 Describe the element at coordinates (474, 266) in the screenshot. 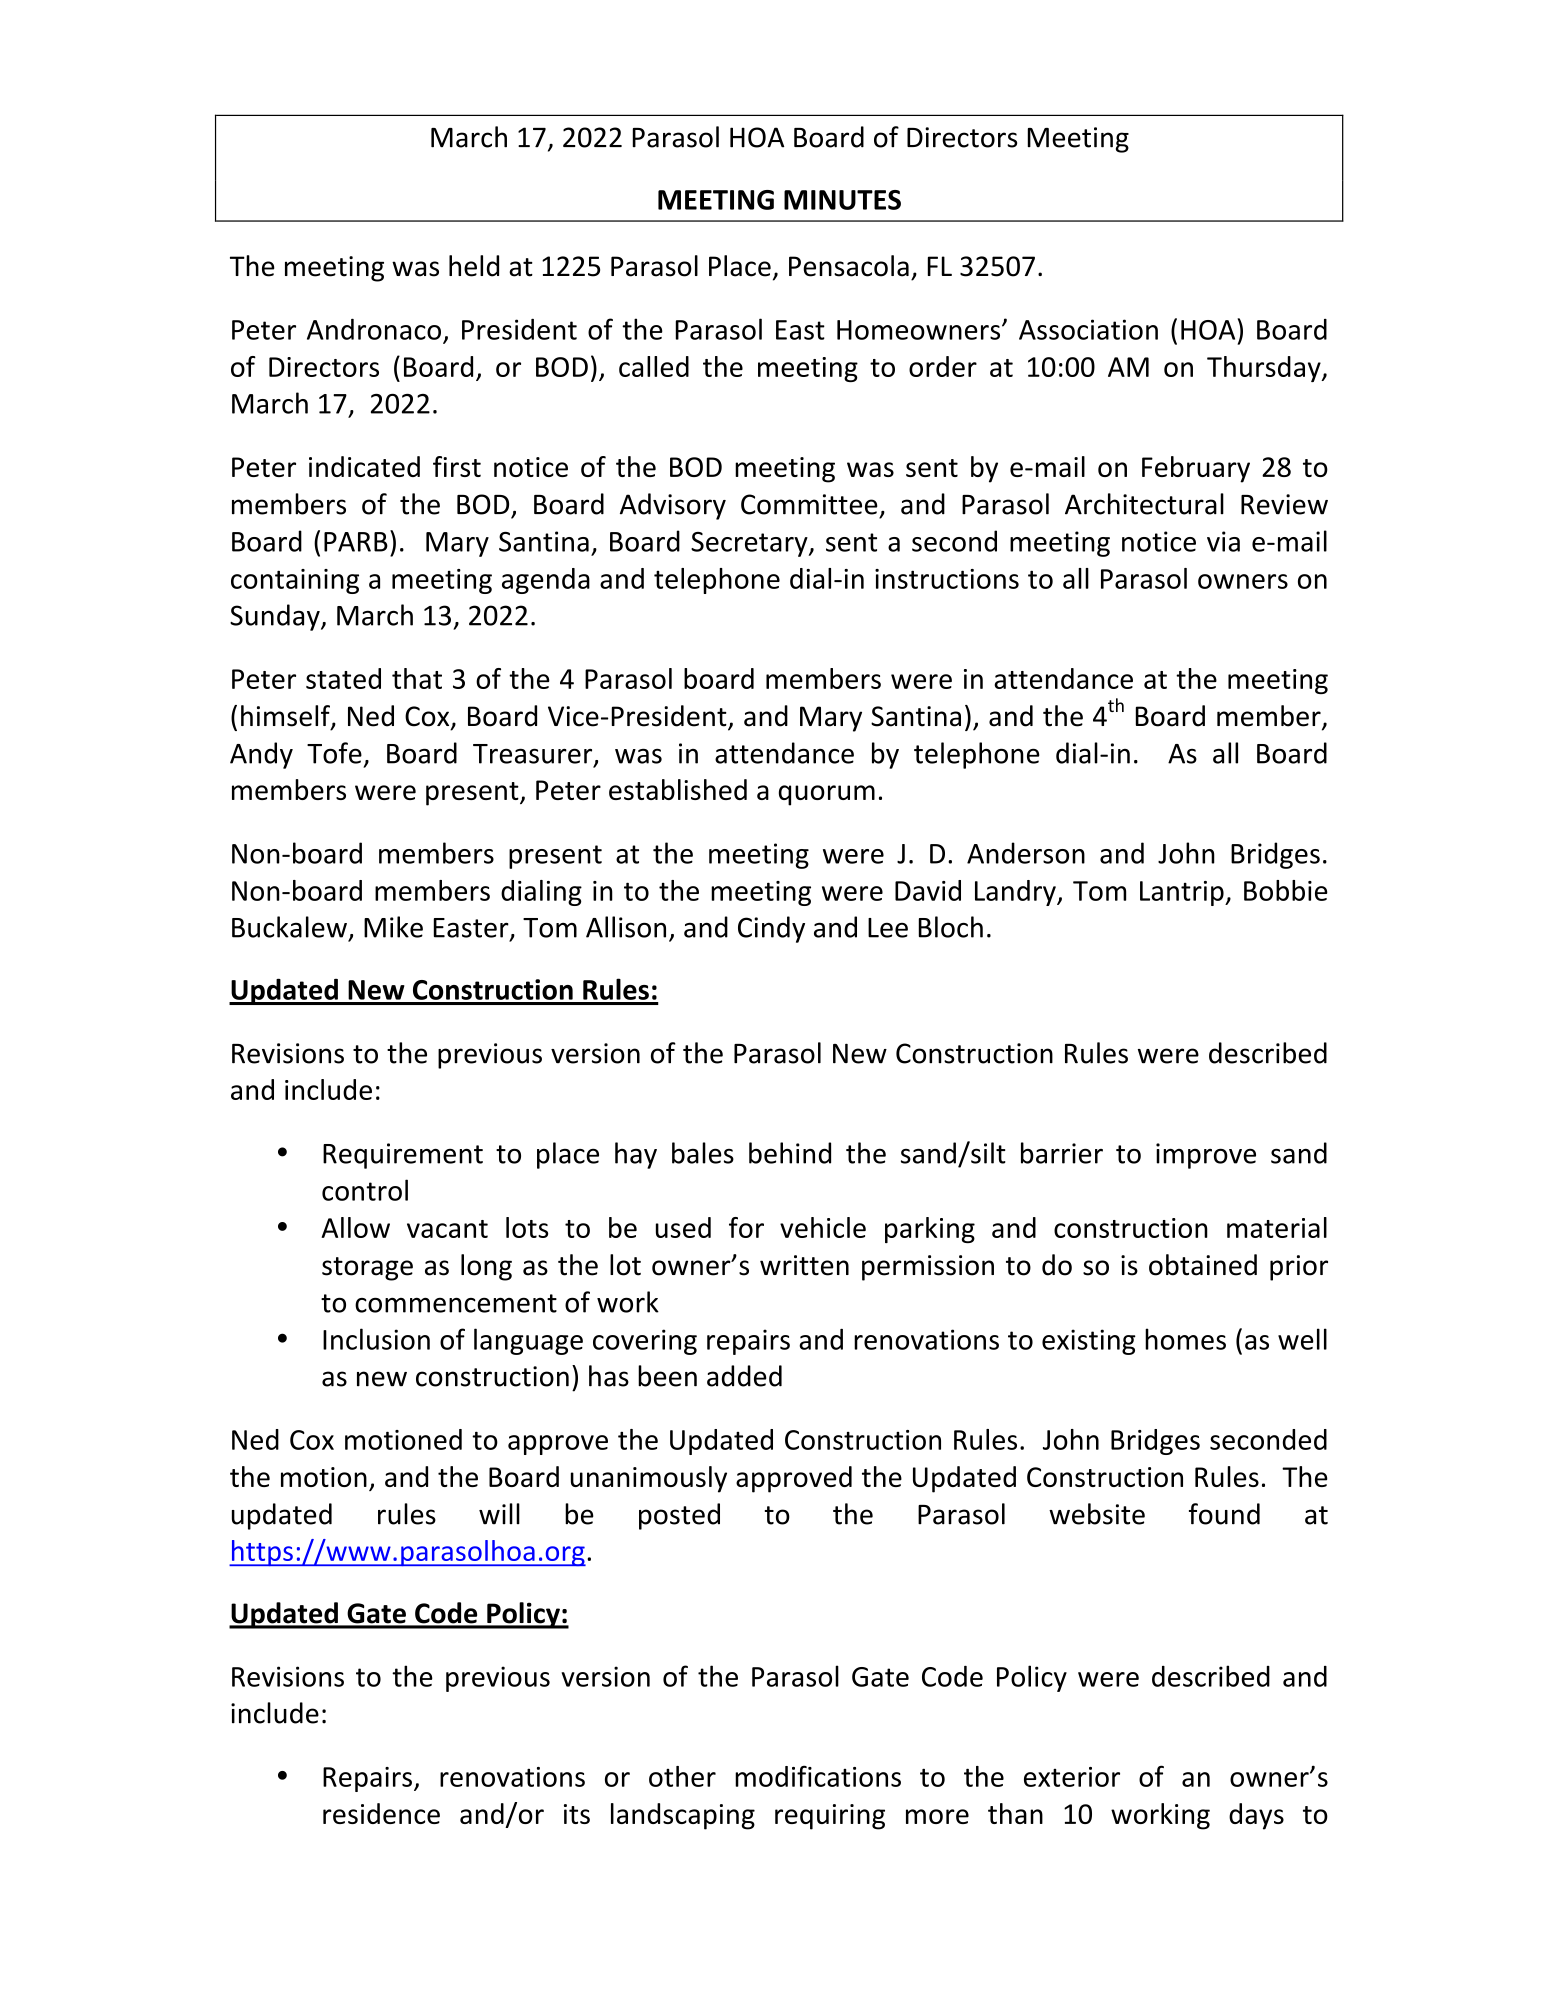

I see `held` at that location.
